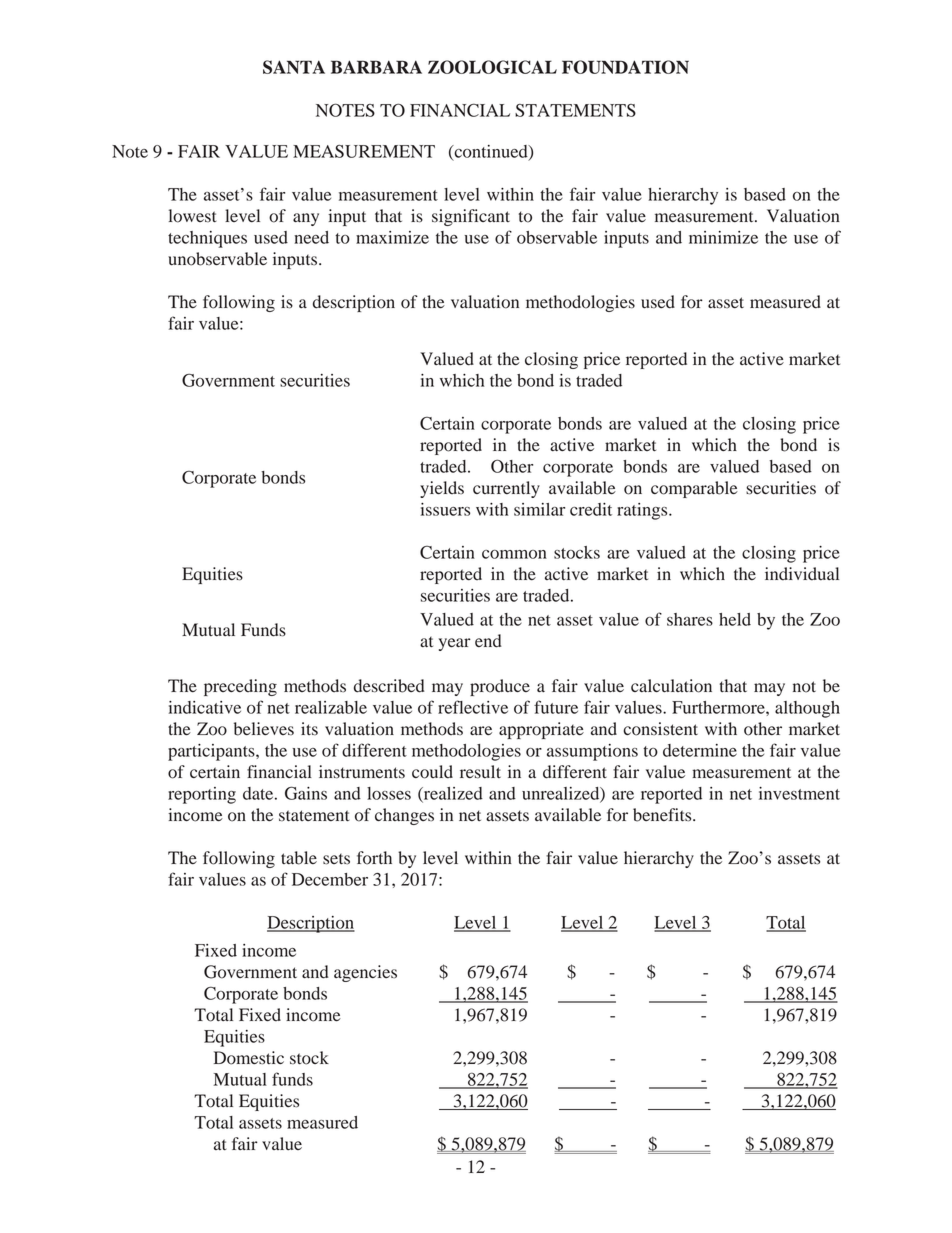 Image resolution: width=952 pixels, height=1233 pixels. What do you see at coordinates (249, 1058) in the screenshot?
I see `Domestic` at bounding box center [249, 1058].
